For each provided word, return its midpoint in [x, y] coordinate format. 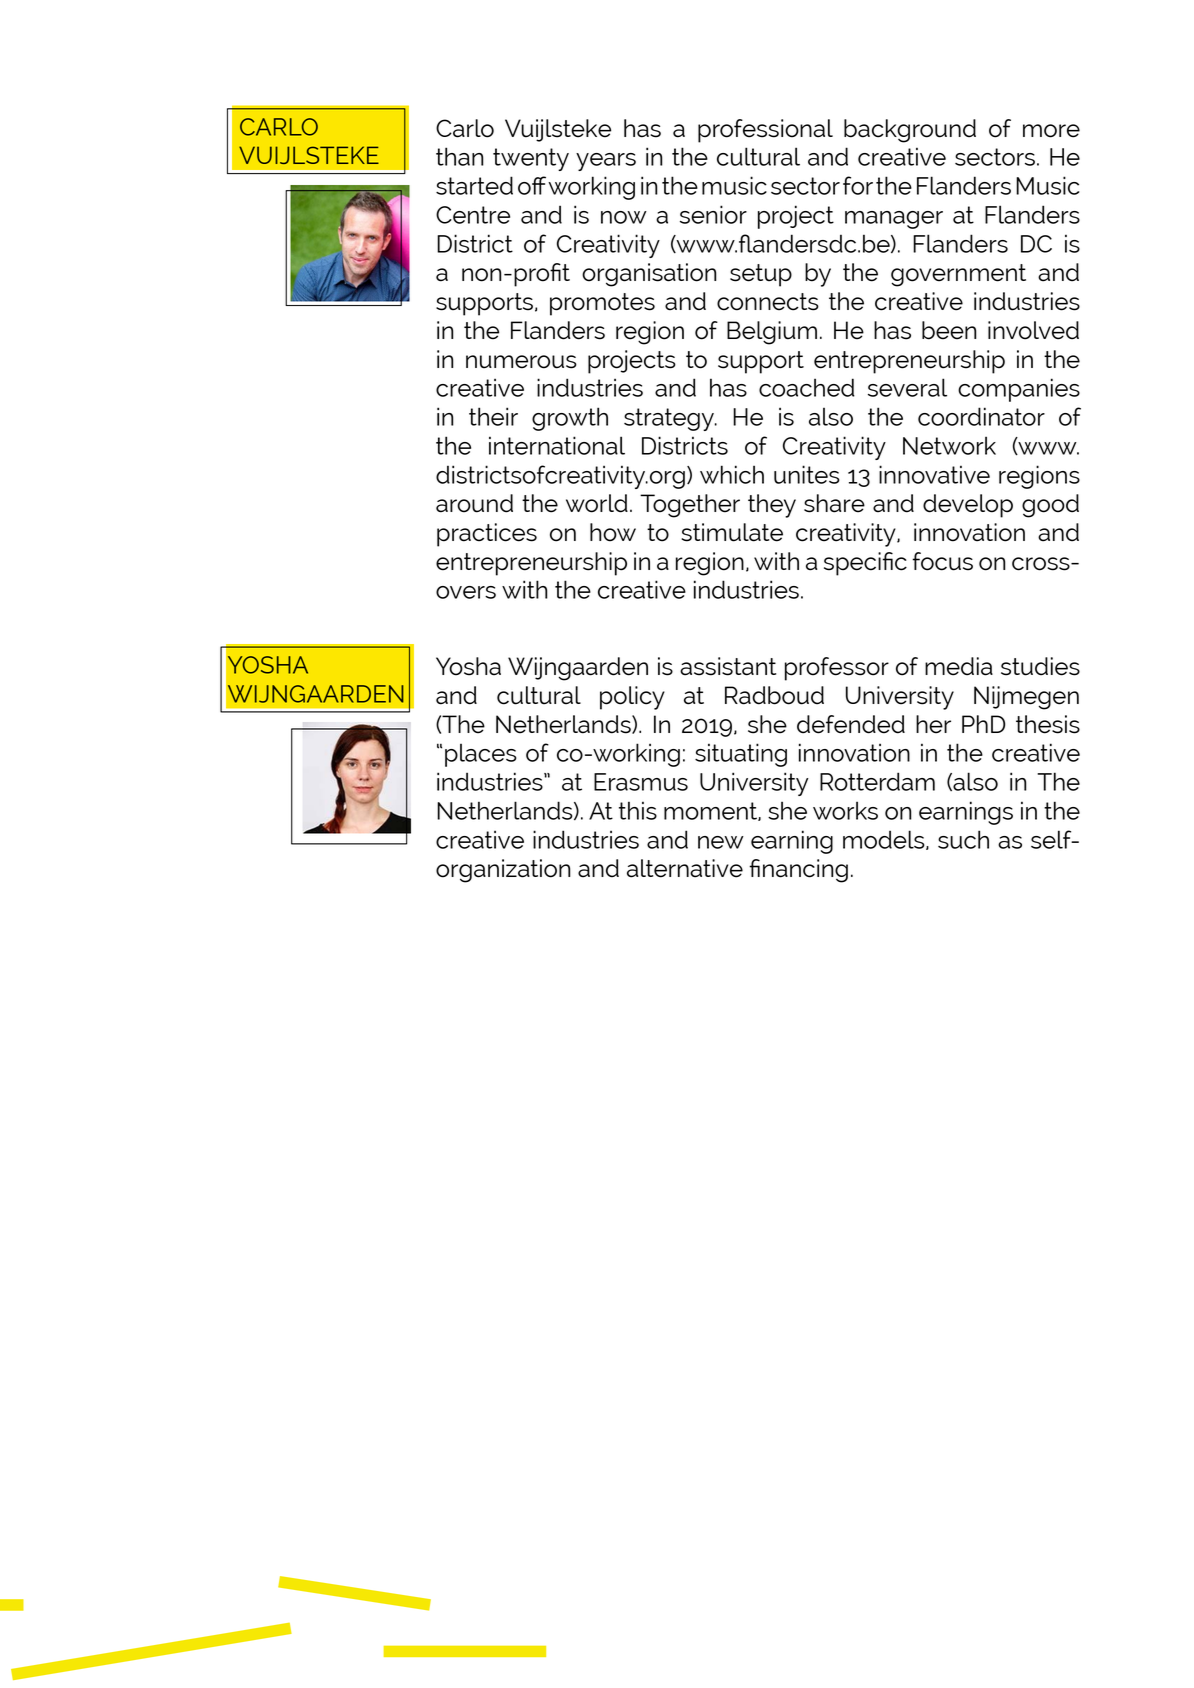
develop [968, 506]
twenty [531, 159]
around [474, 503]
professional [765, 131]
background [910, 131]
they [772, 506]
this [638, 810]
